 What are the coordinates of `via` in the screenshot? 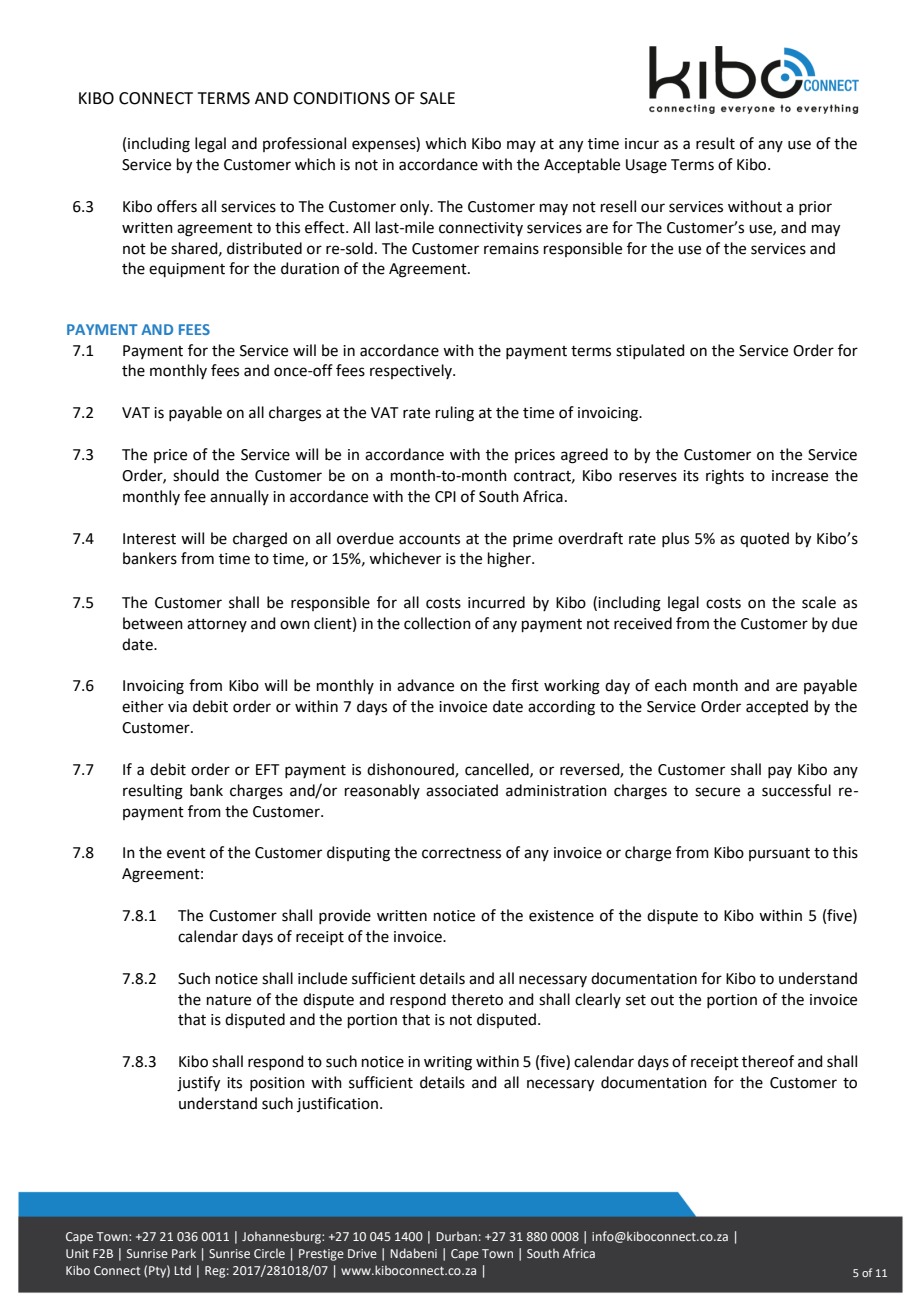 It's located at (177, 707).
